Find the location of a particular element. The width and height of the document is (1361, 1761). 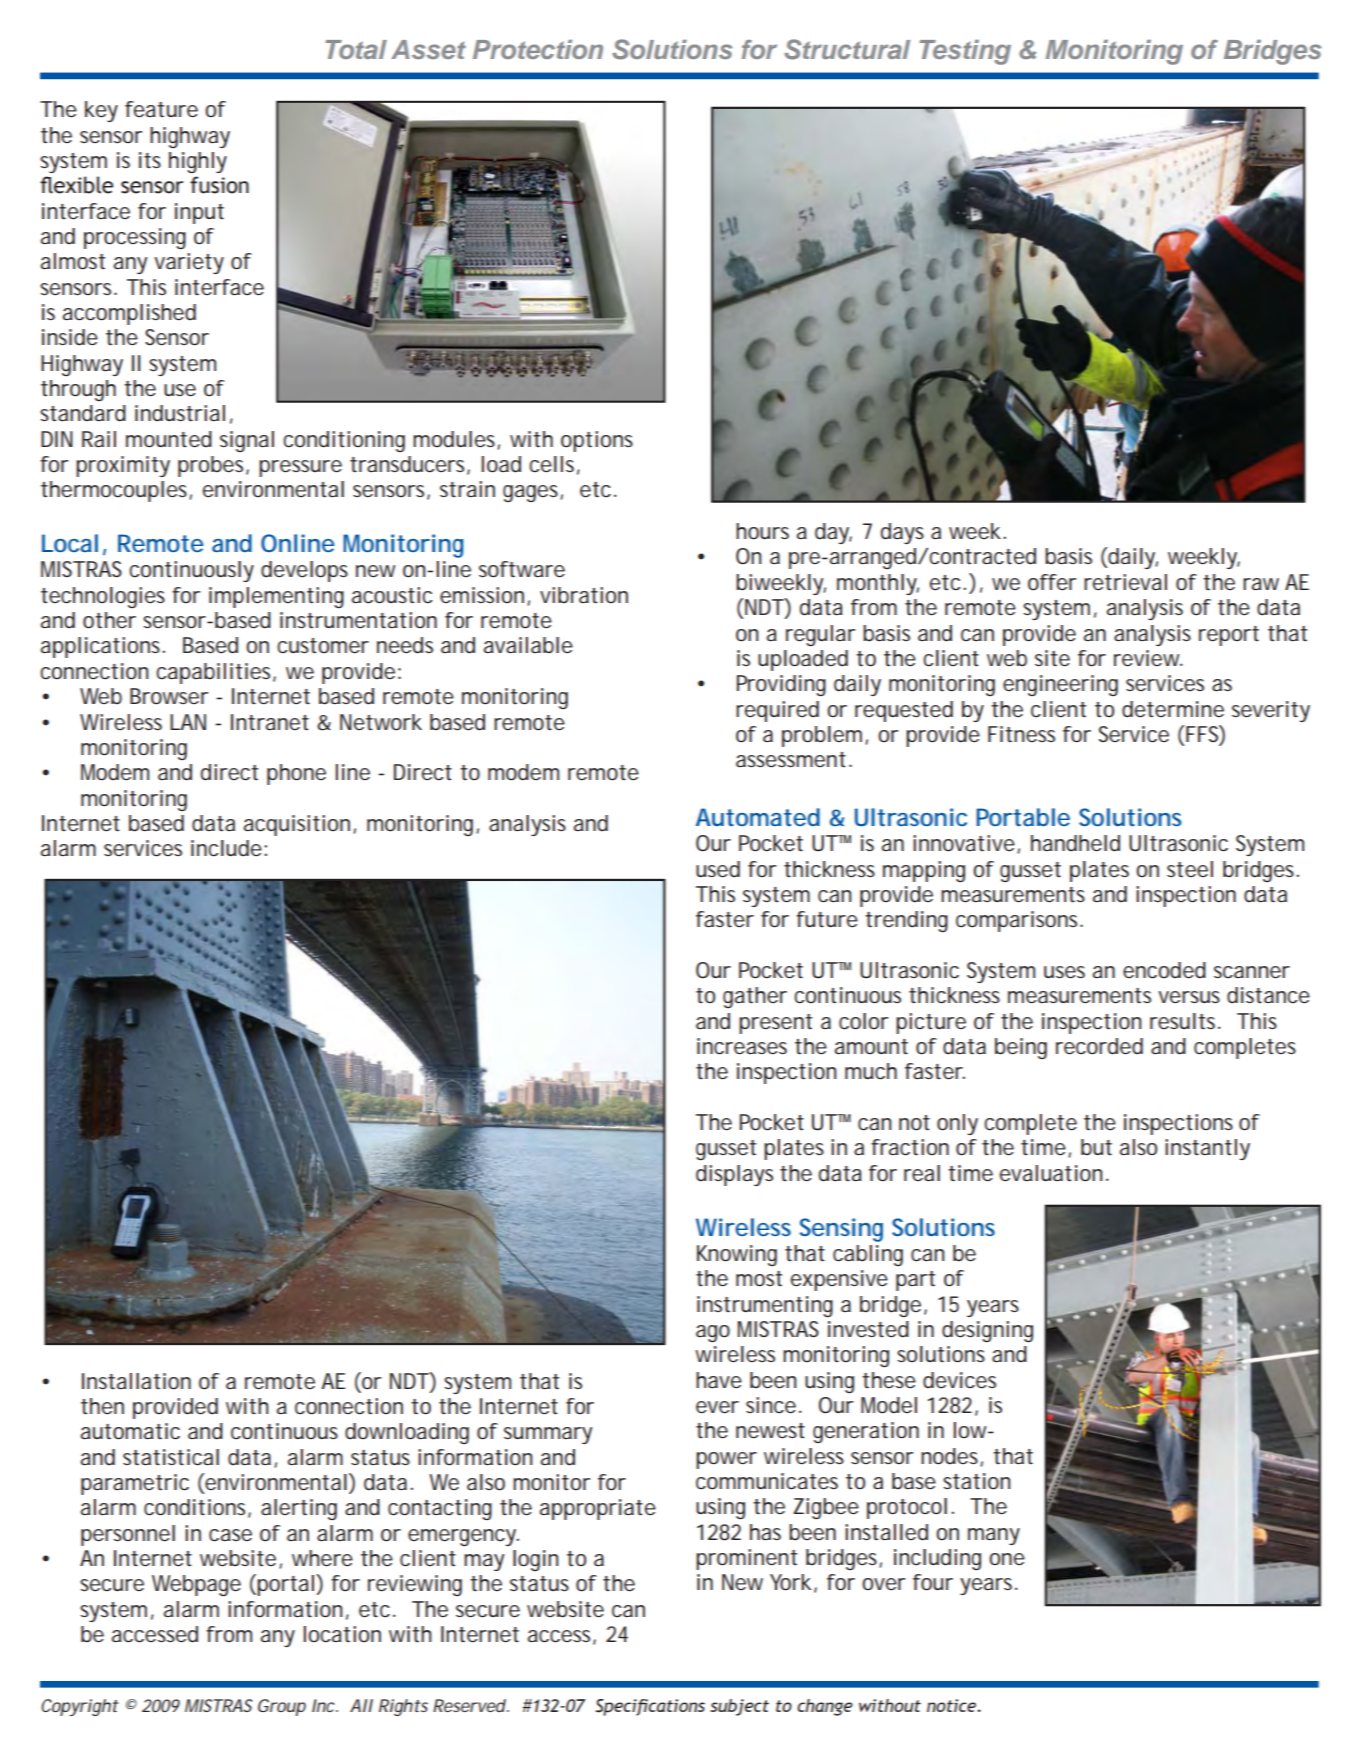

Installation is located at coordinates (136, 1381).
